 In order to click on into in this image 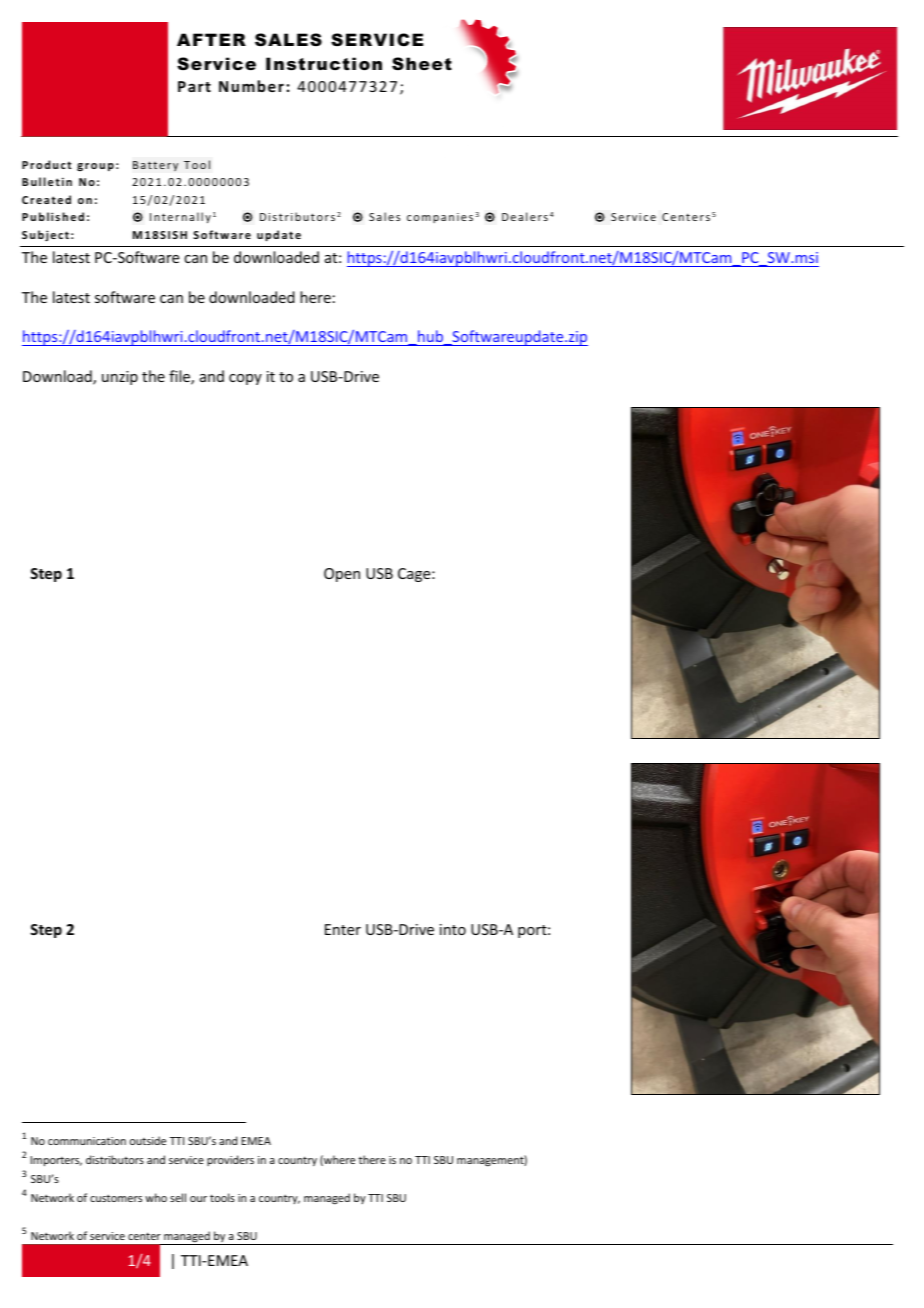, I will do `click(453, 929)`.
